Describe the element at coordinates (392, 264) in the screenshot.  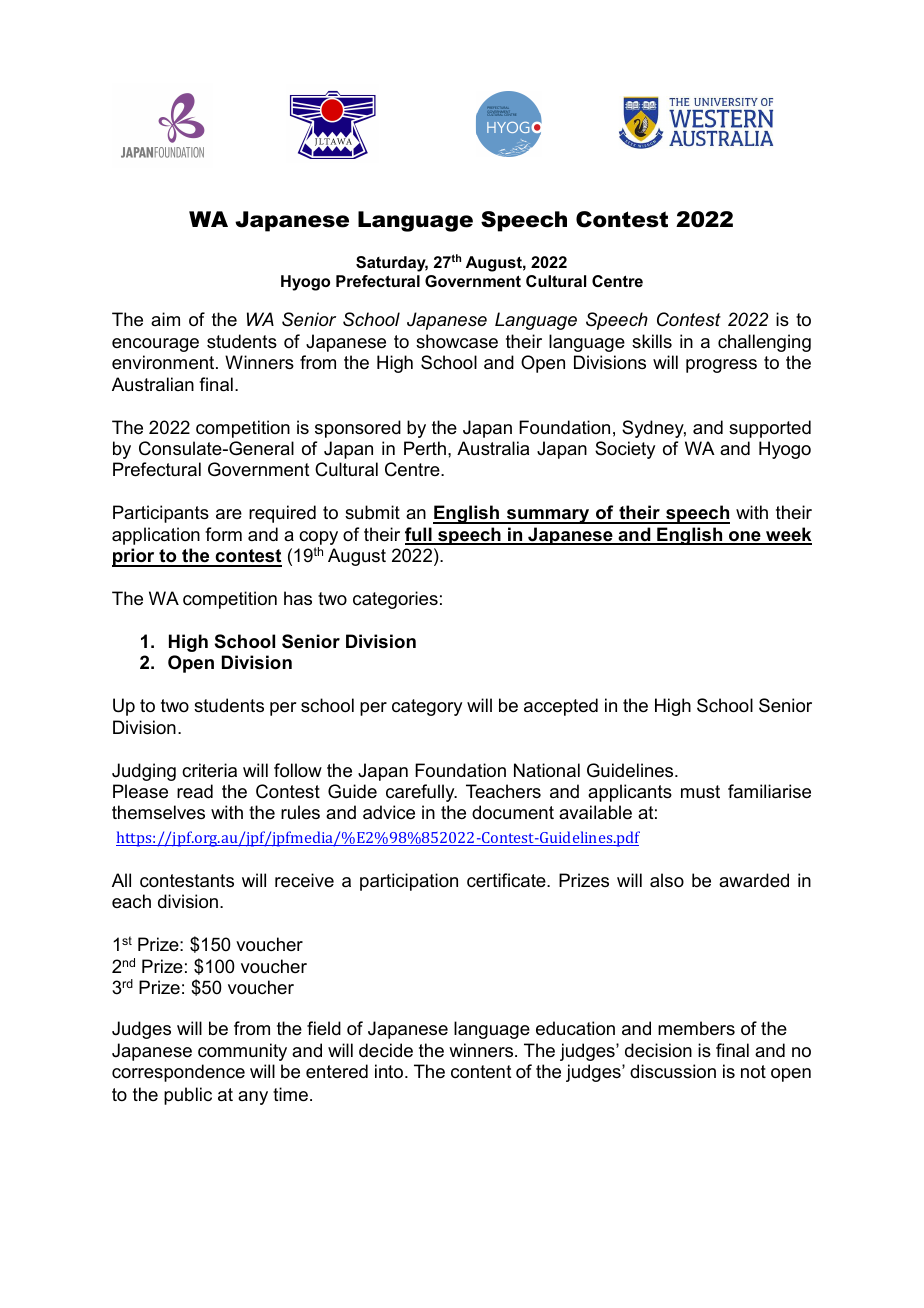
I see `Saturday` at that location.
